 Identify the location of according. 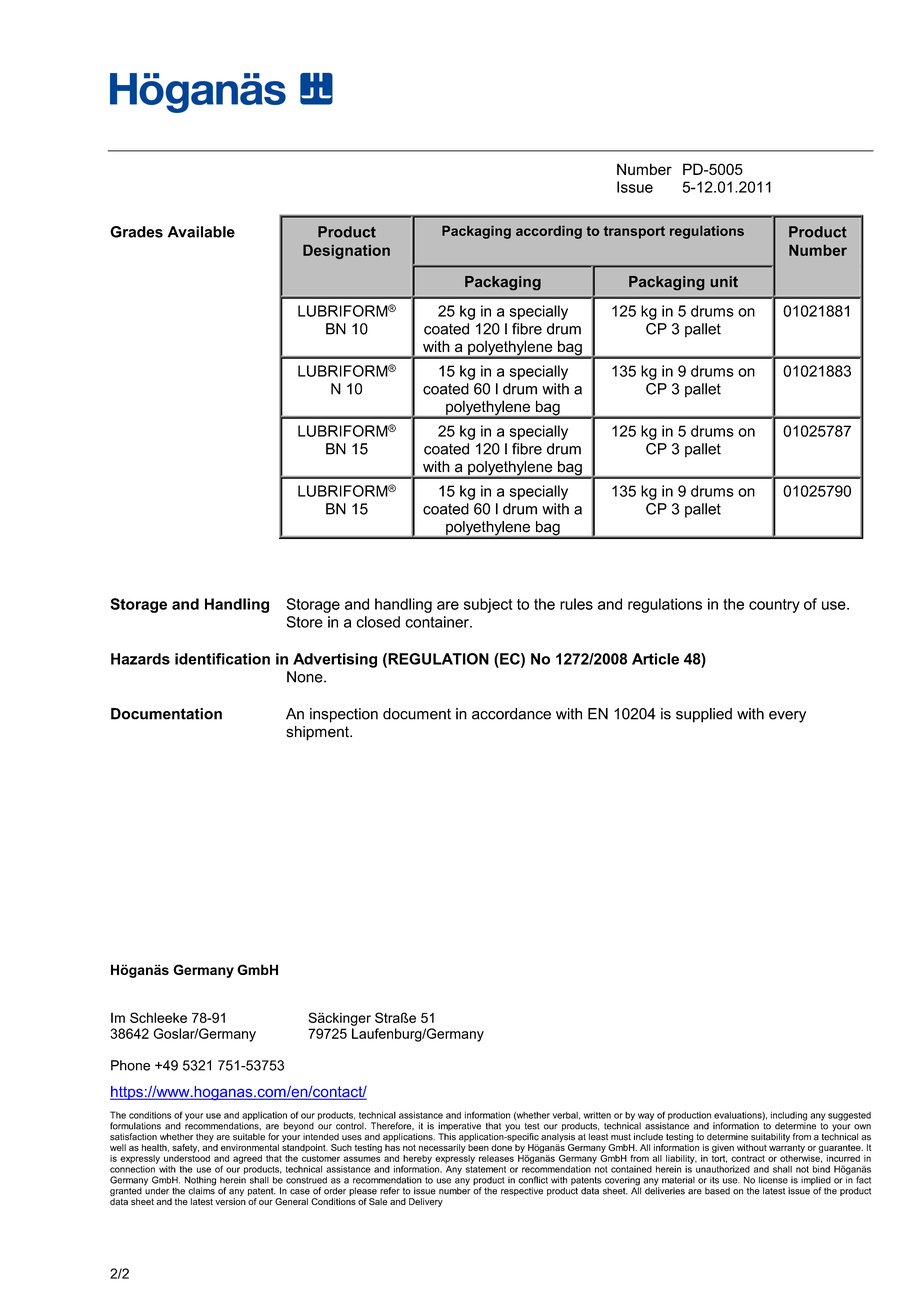
(549, 232).
